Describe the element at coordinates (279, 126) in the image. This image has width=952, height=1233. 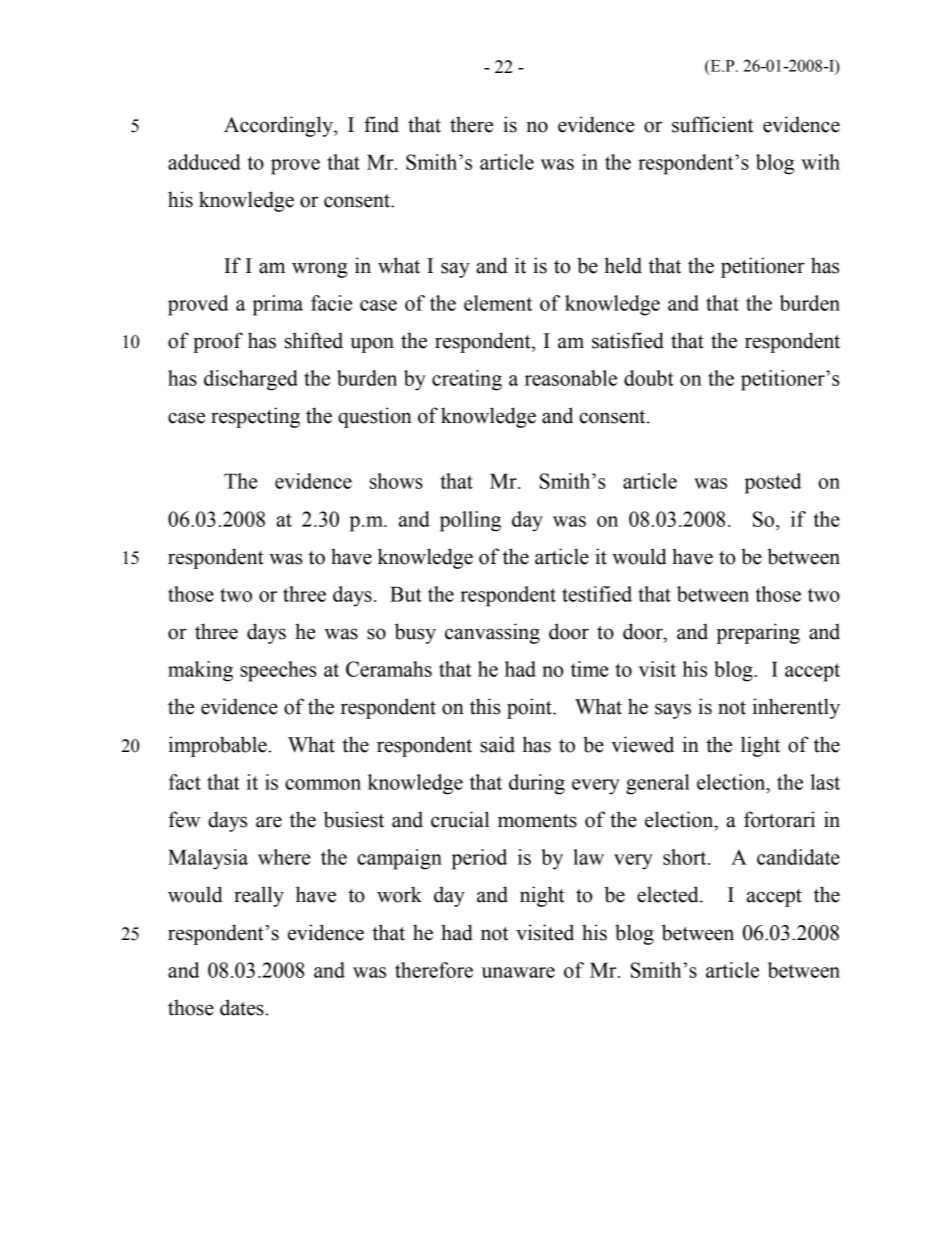
I see `Accordingly` at that location.
